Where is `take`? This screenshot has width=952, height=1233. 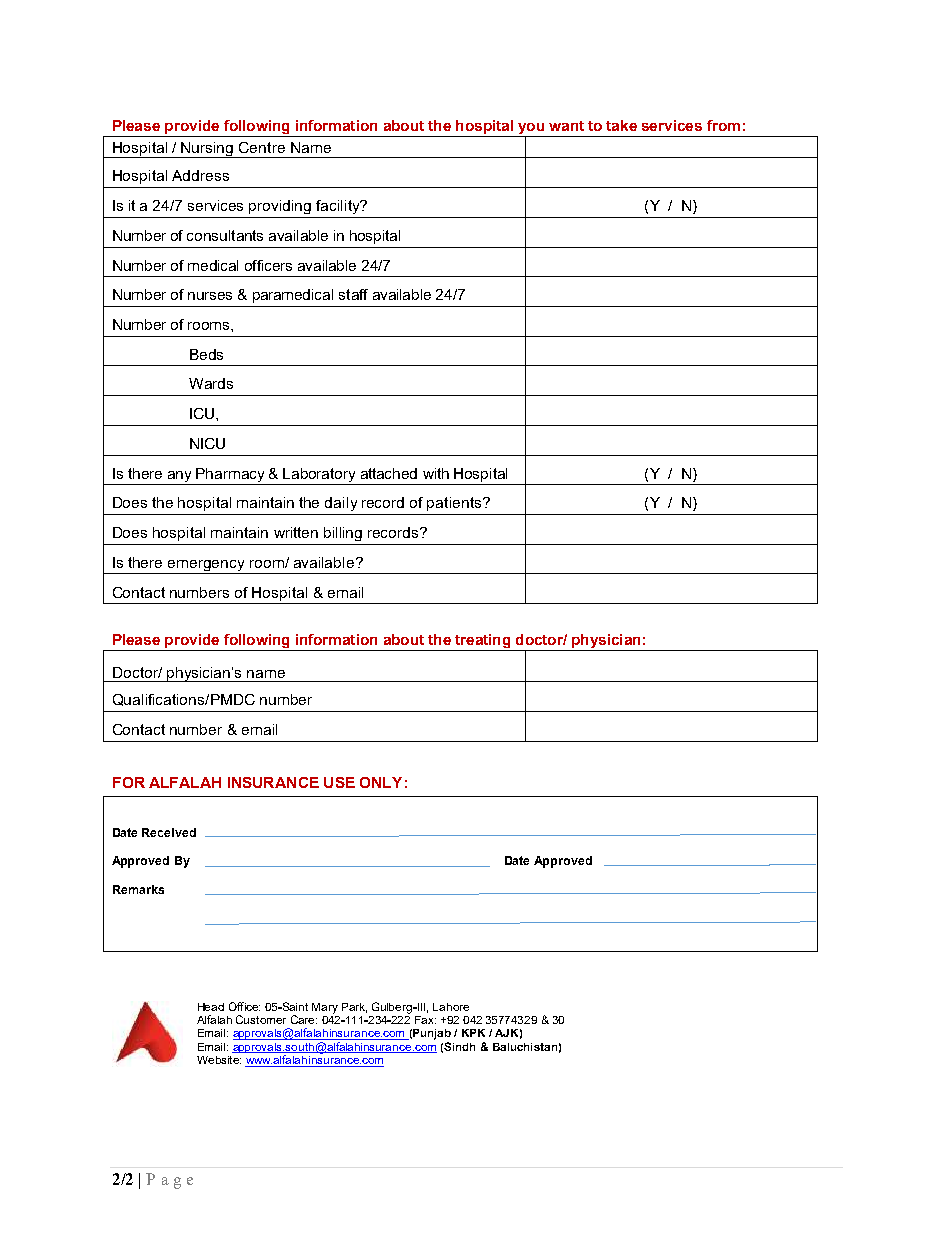 take is located at coordinates (621, 125).
